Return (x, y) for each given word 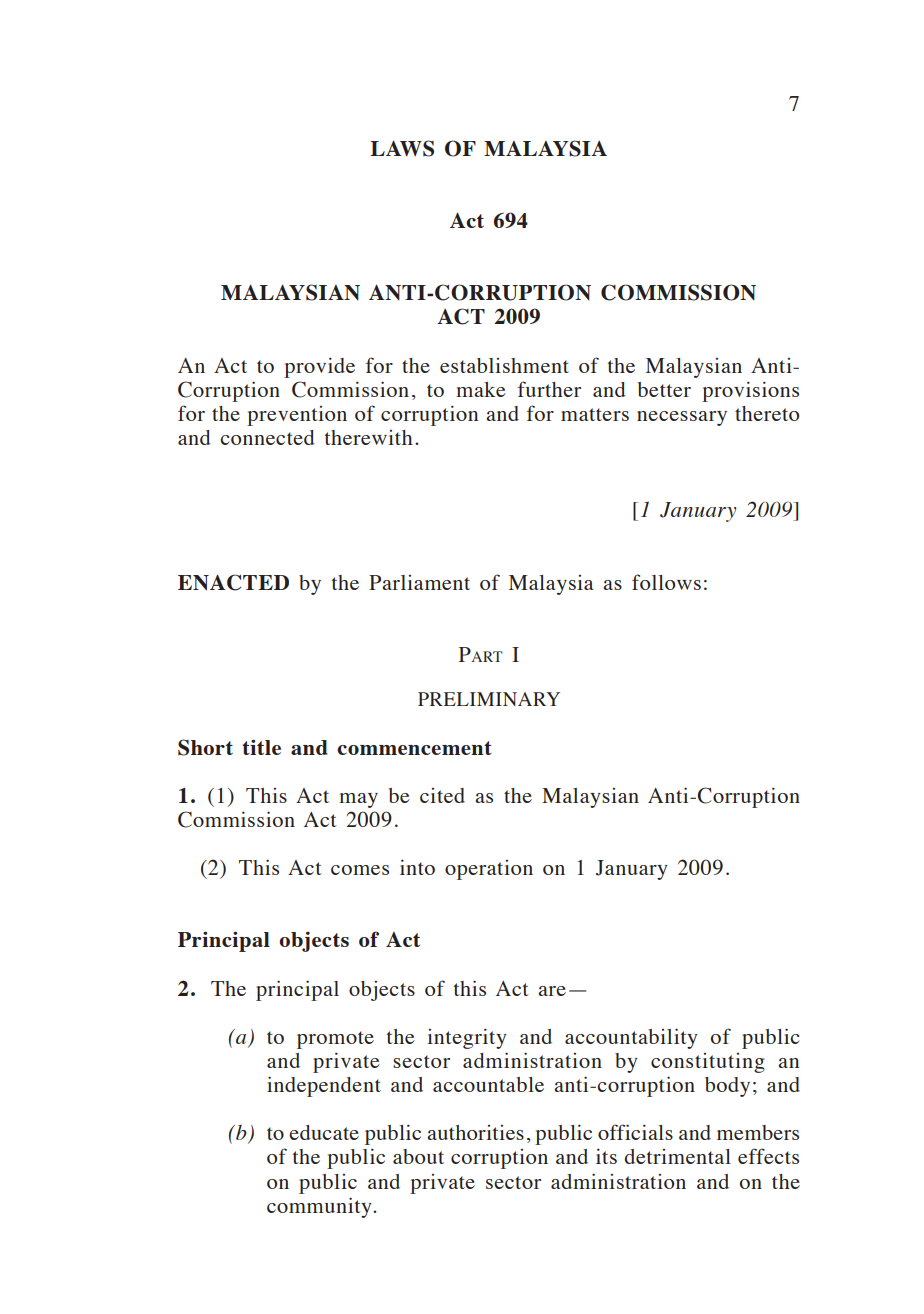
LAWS (402, 148)
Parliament (419, 582)
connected (267, 437)
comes (360, 870)
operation (489, 870)
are (552, 991)
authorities (475, 1132)
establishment (504, 365)
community (320, 1207)
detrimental (677, 1156)
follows (666, 582)
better (664, 389)
